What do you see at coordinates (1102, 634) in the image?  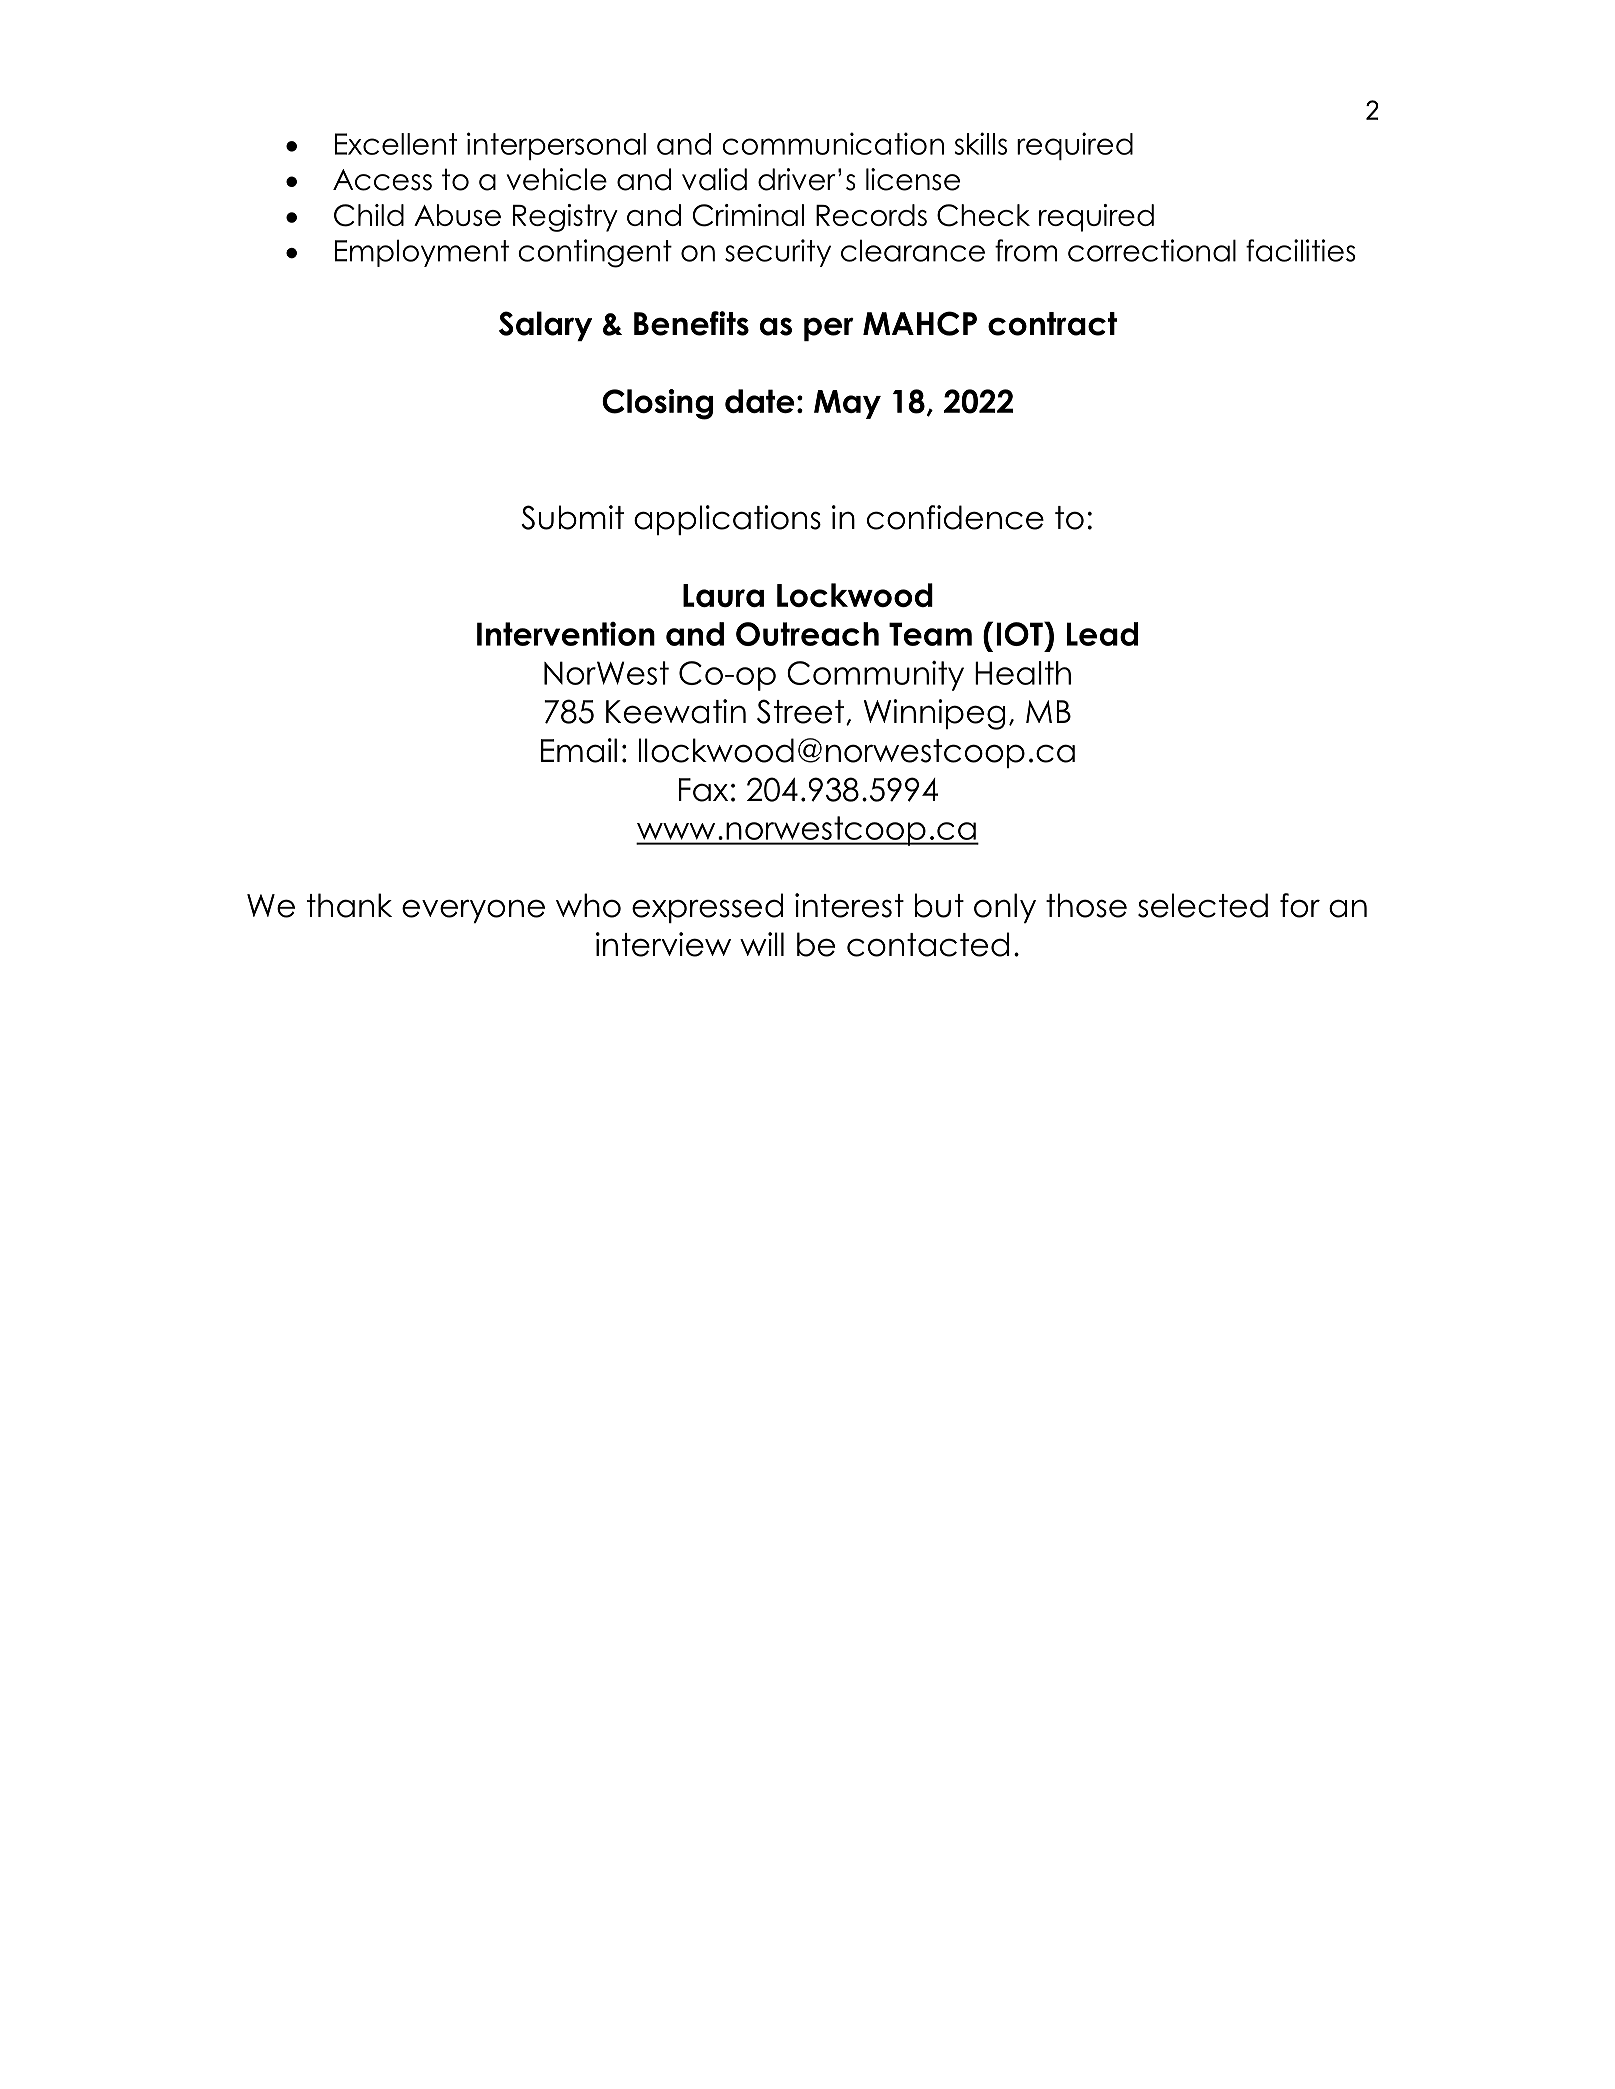 I see `Lead` at bounding box center [1102, 634].
